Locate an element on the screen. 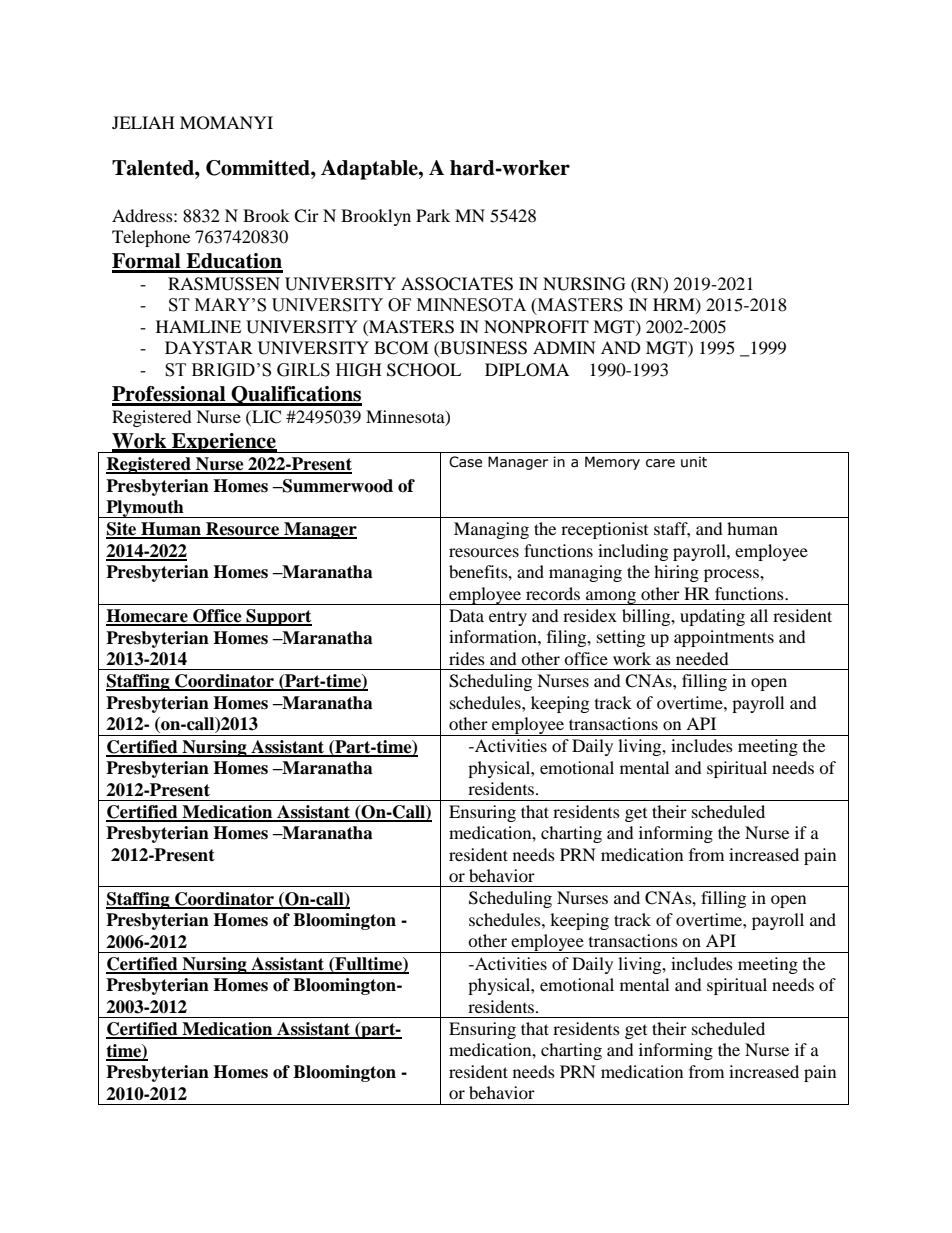  Plymouth is located at coordinates (145, 509).
